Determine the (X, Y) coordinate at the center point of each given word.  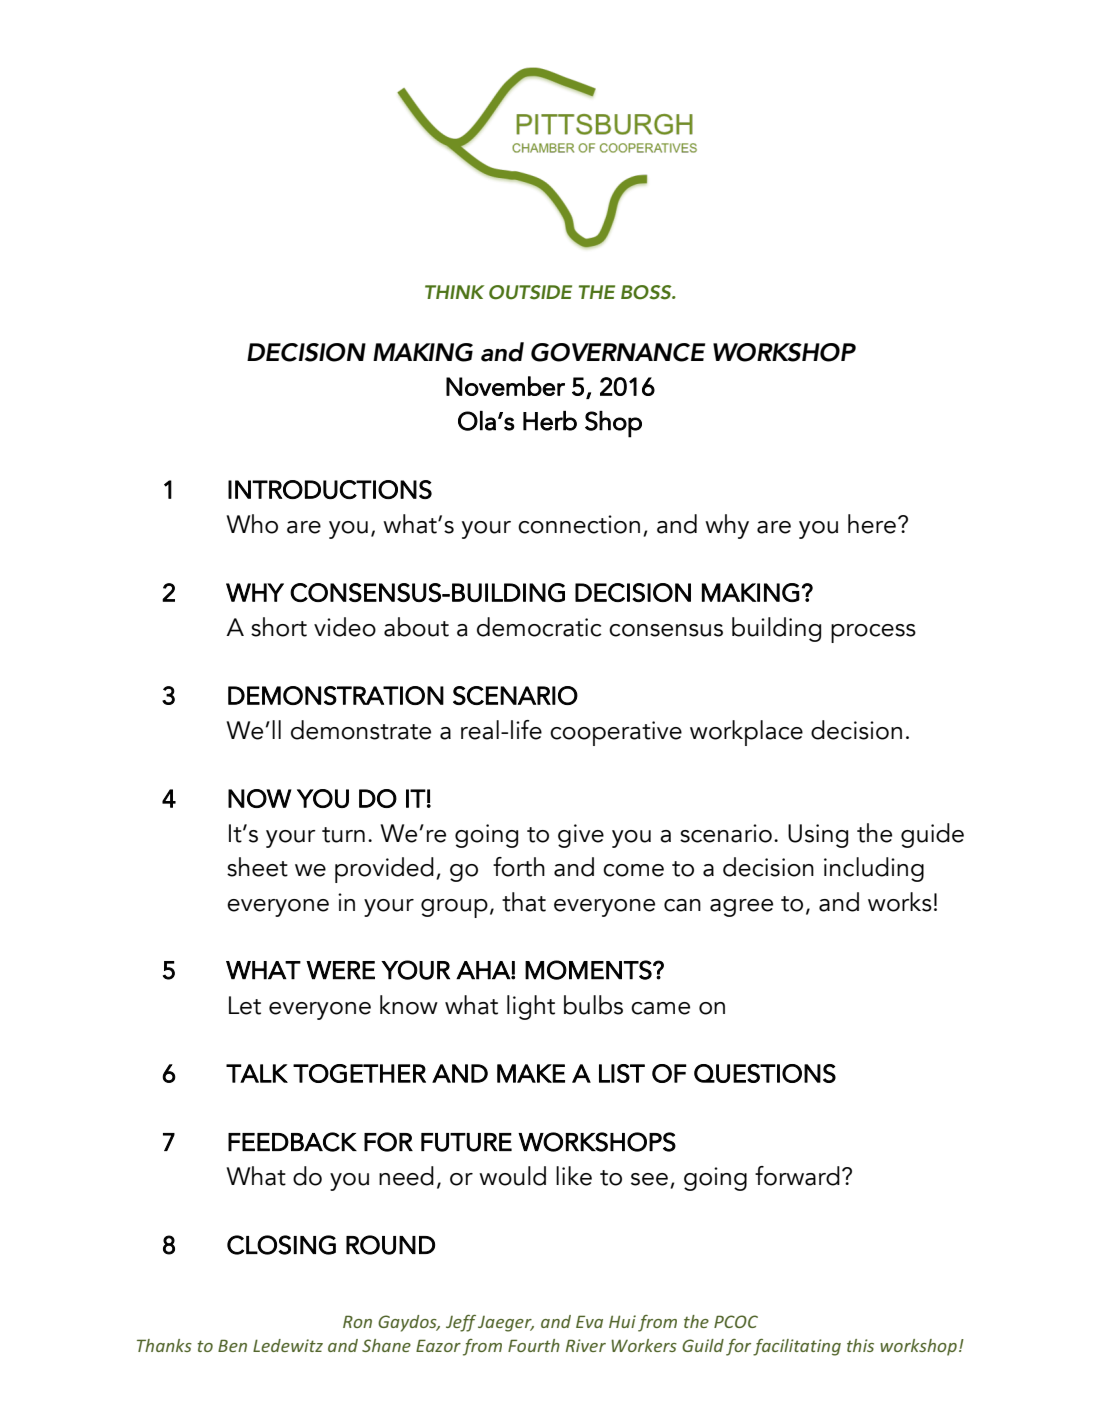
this (860, 1345)
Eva (589, 1321)
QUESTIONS (765, 1073)
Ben (232, 1345)
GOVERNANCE (618, 352)
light (531, 1007)
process (873, 633)
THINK (454, 292)
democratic (539, 627)
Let (245, 1005)
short (279, 627)
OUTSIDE (530, 292)
